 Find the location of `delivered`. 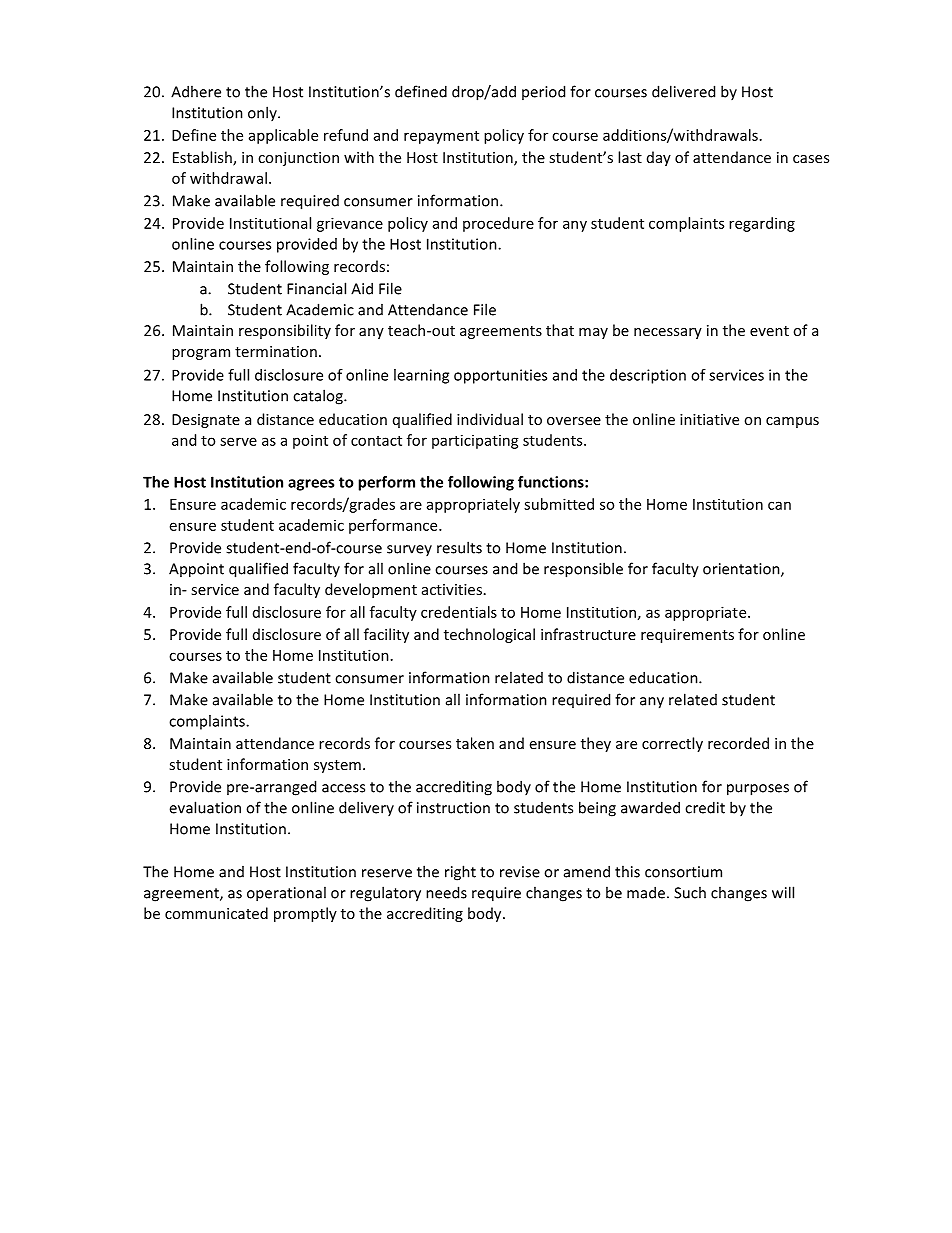

delivered is located at coordinates (683, 91).
